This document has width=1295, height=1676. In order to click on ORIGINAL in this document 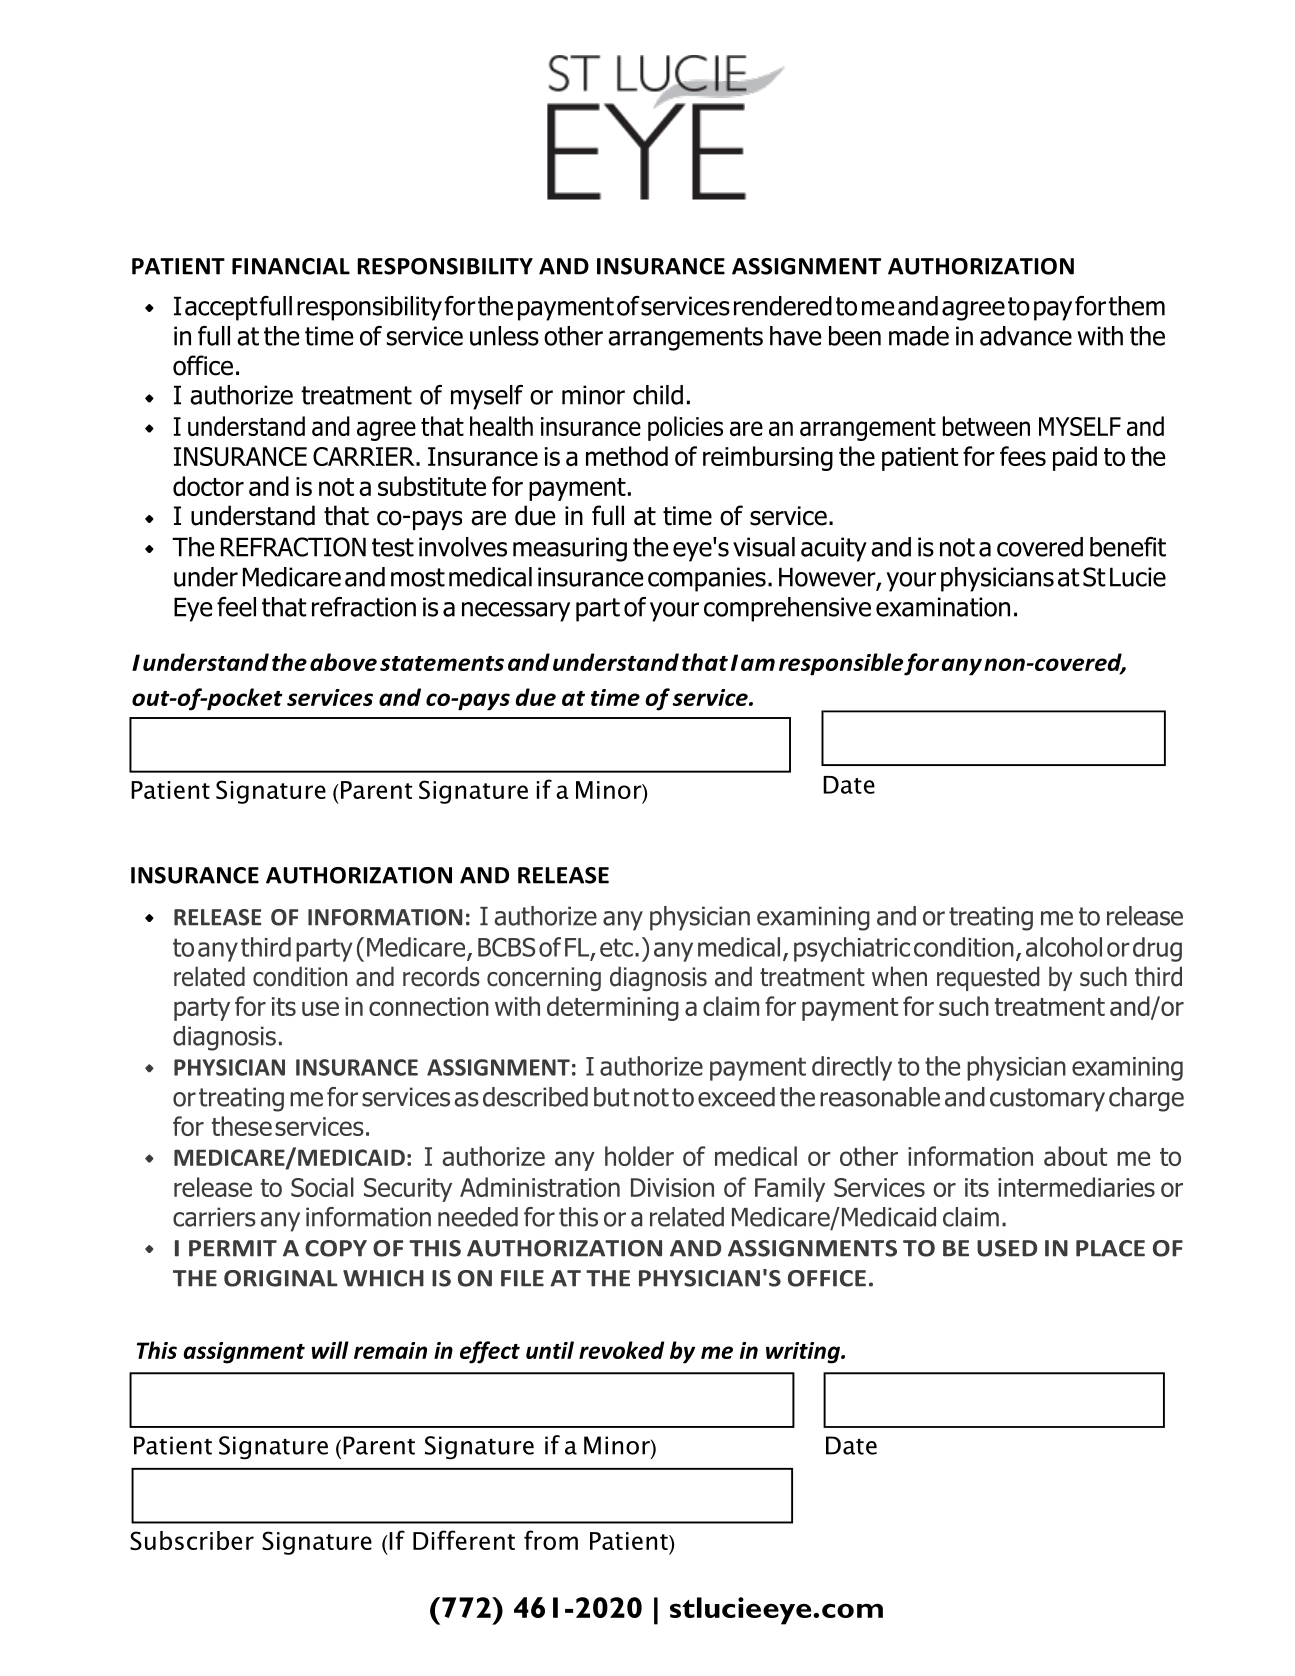, I will do `click(281, 1278)`.
